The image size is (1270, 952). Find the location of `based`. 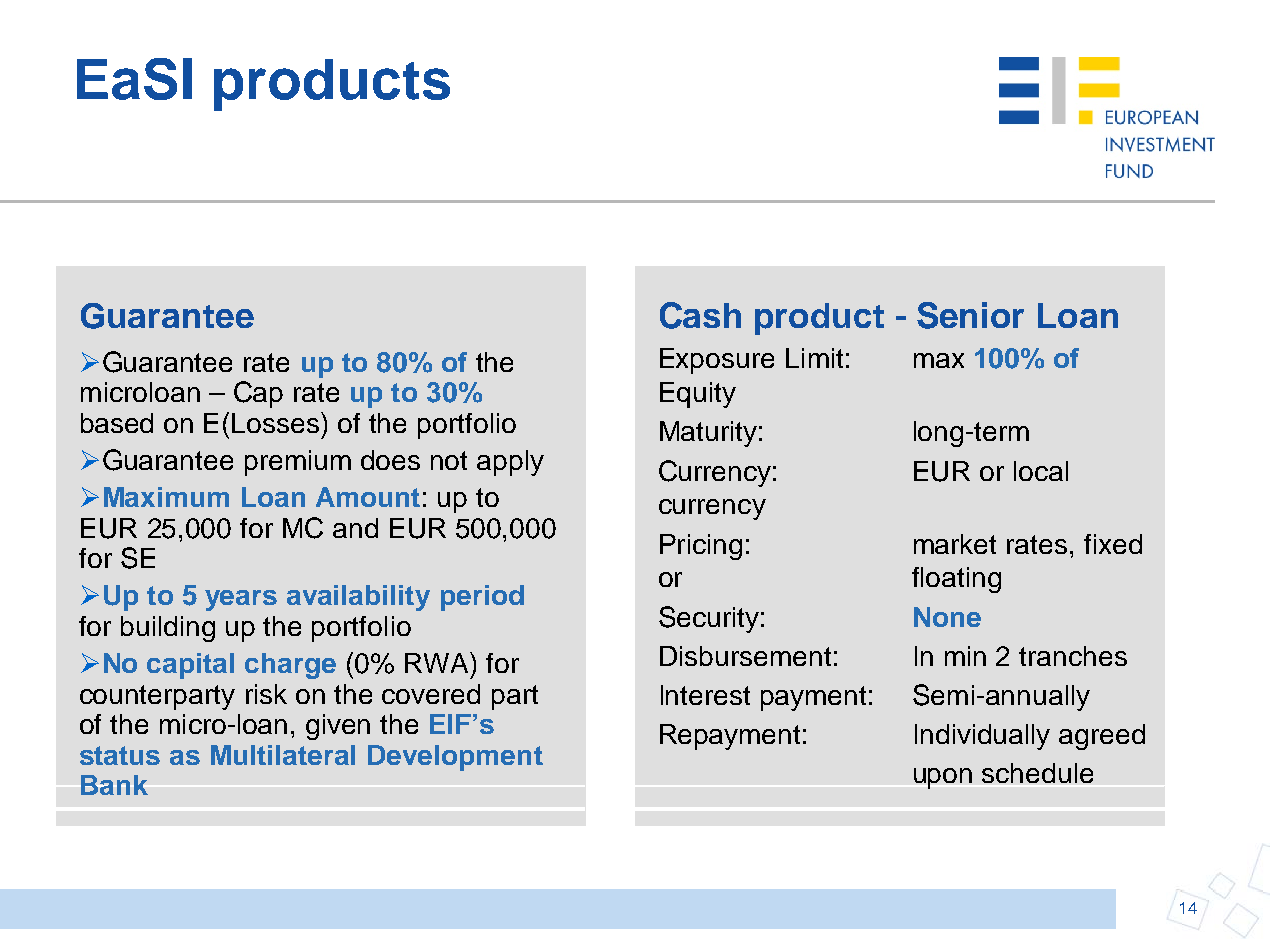

based is located at coordinates (117, 423).
